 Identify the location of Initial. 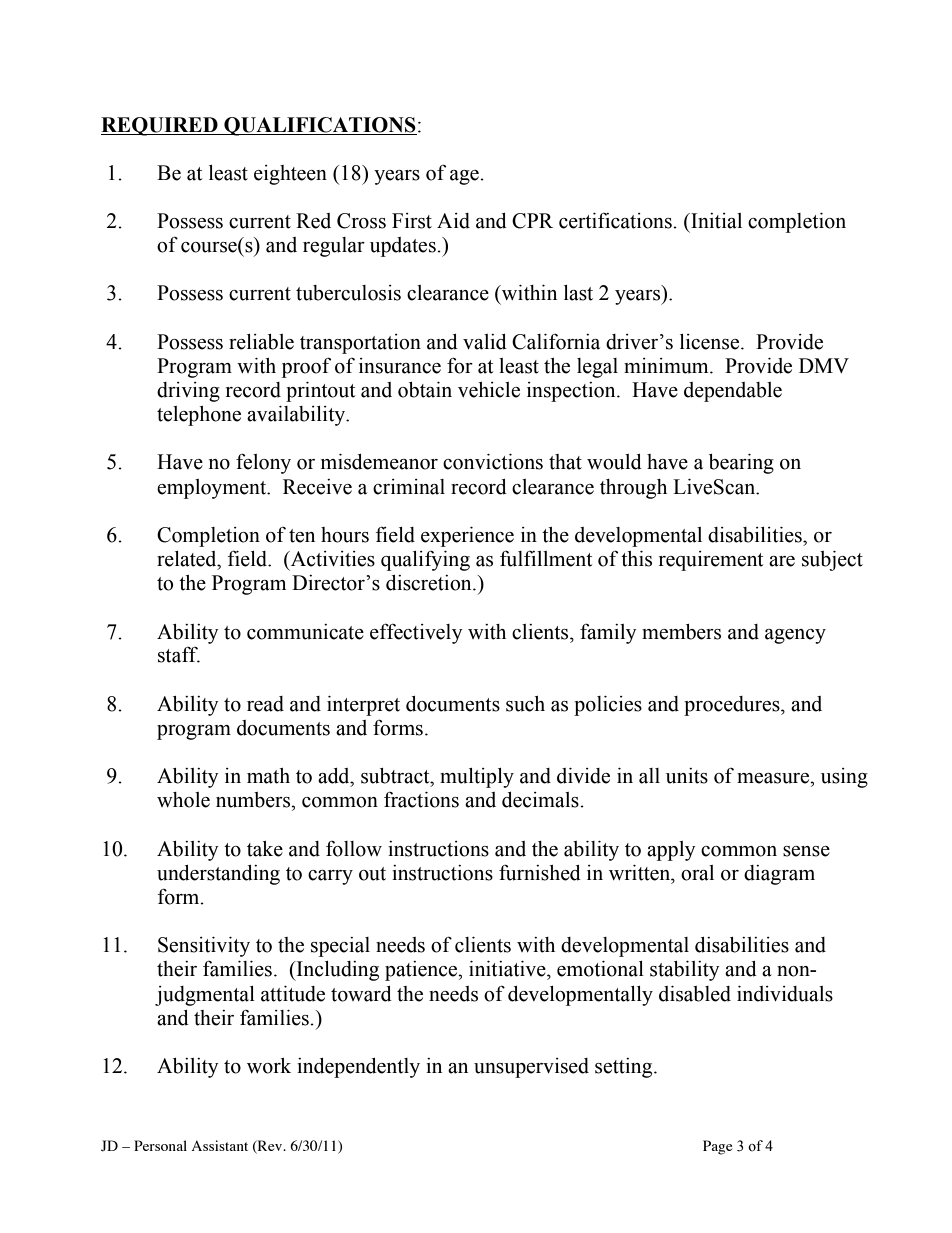
(715, 221).
